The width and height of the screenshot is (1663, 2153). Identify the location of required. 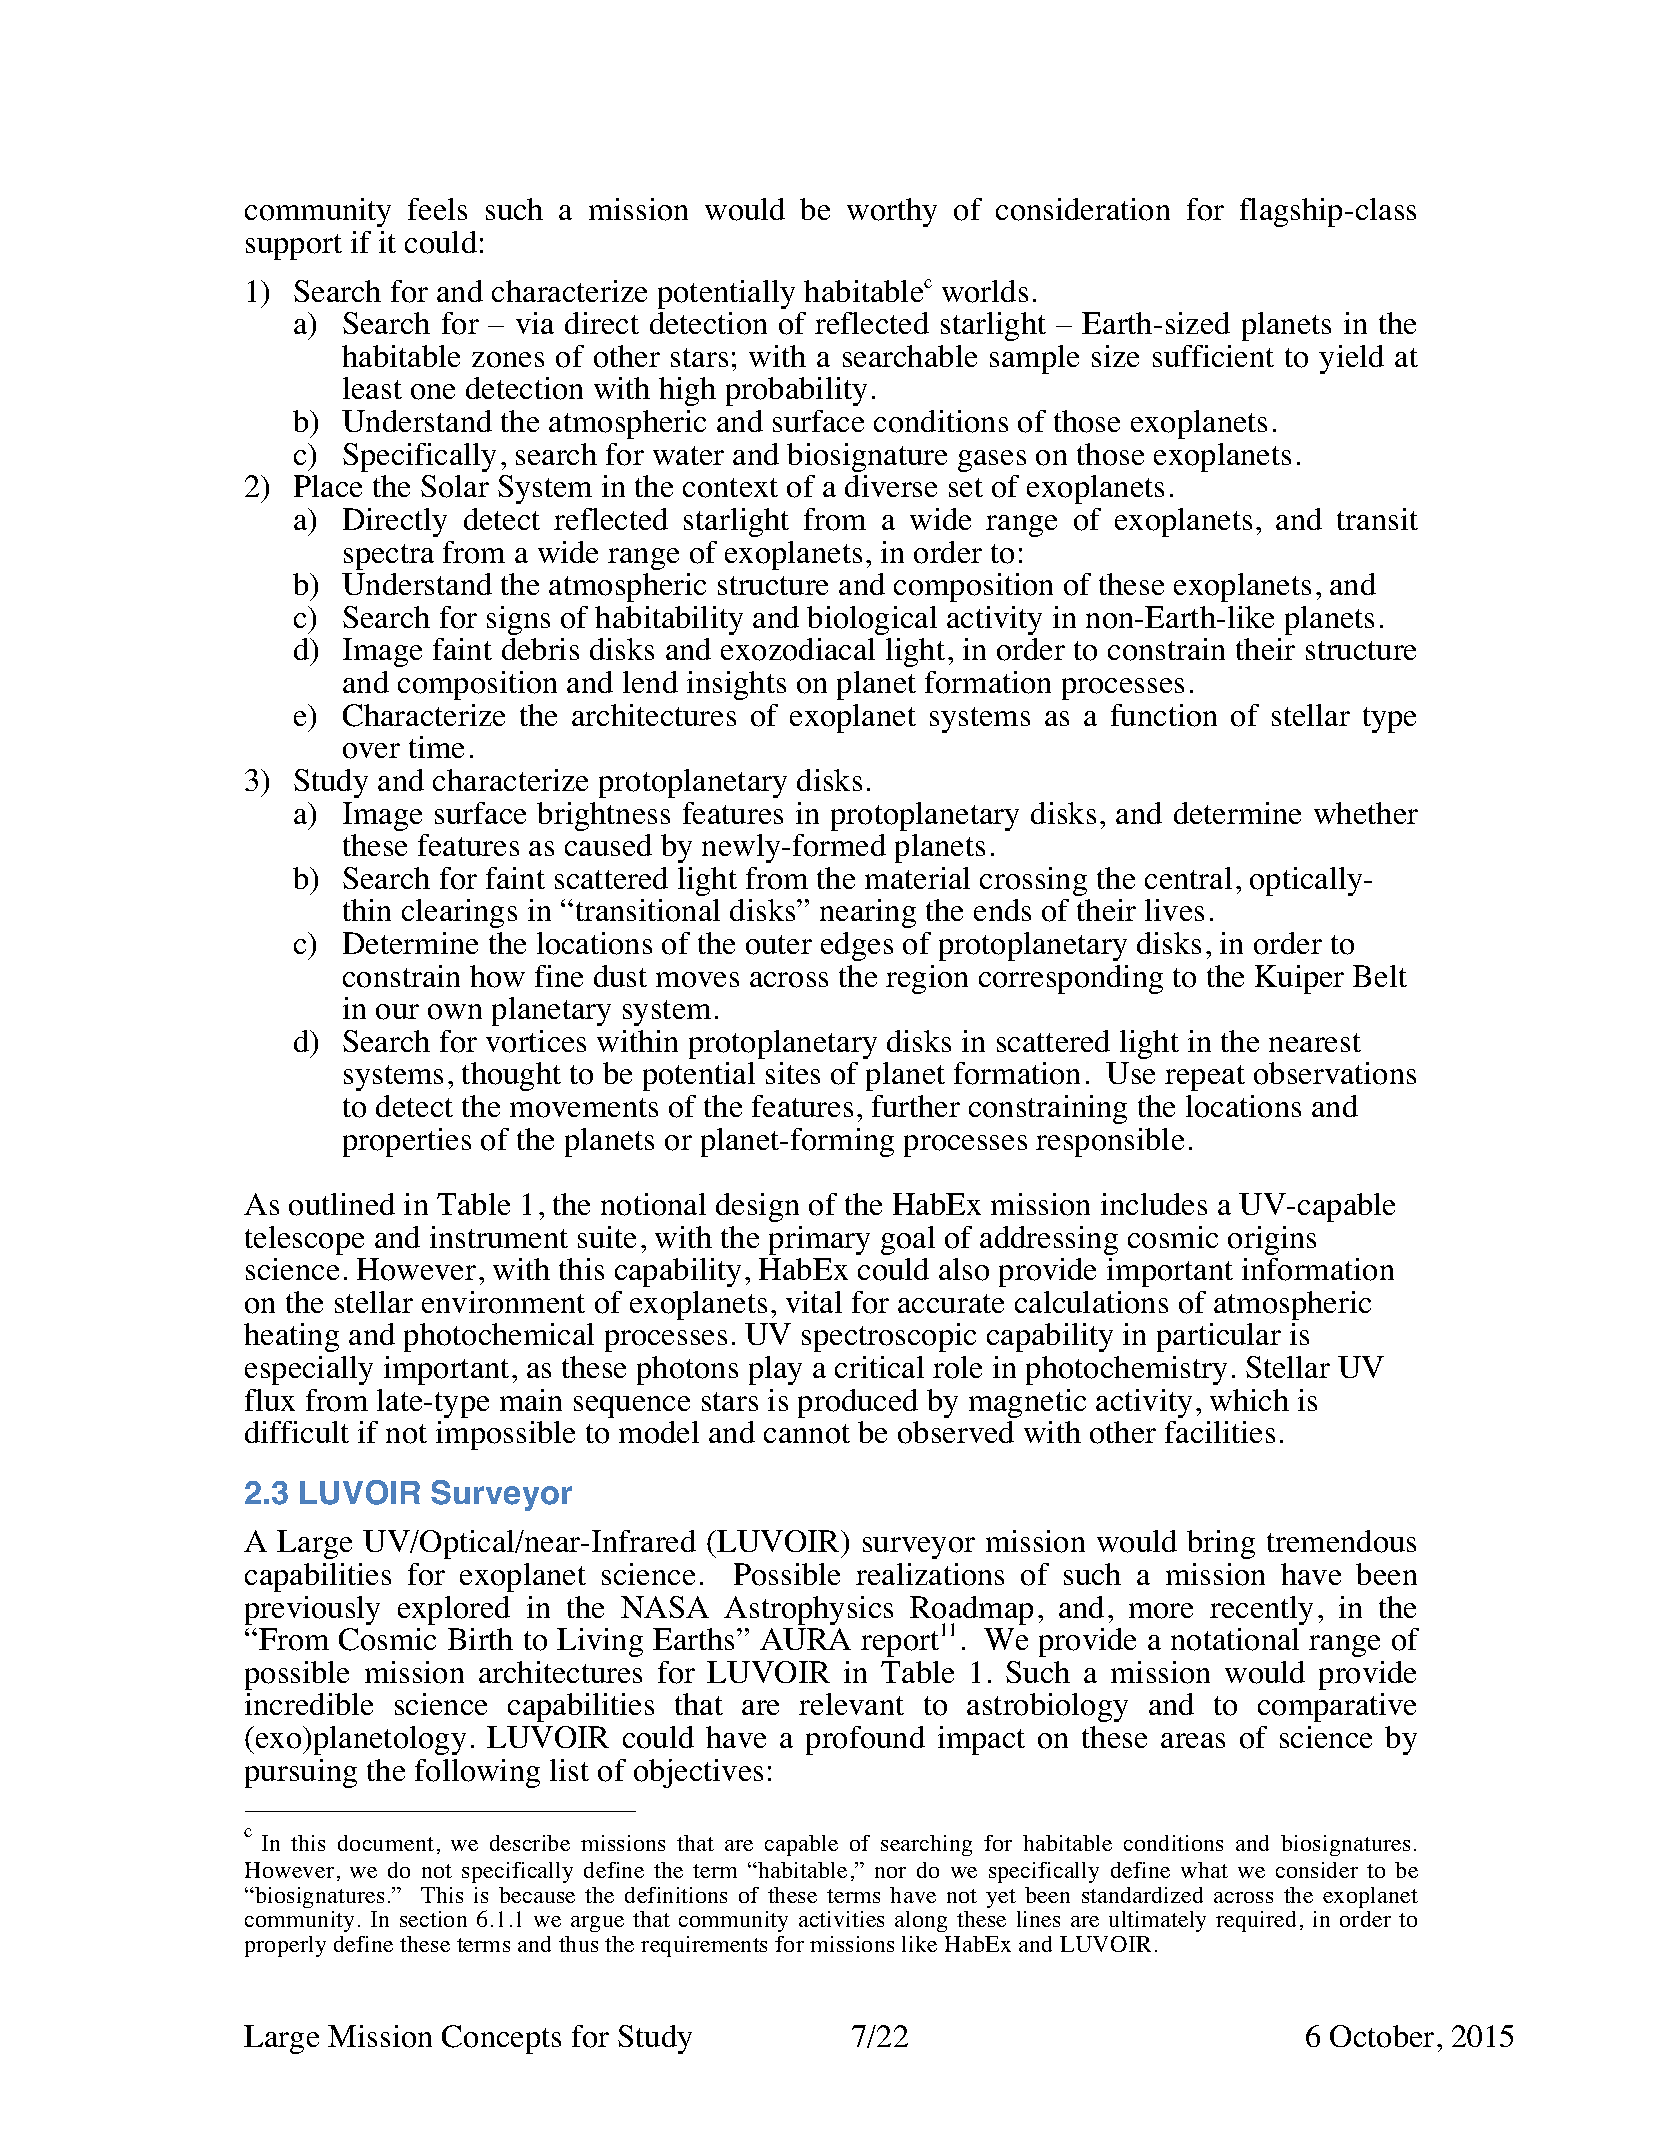
(1256, 1921).
